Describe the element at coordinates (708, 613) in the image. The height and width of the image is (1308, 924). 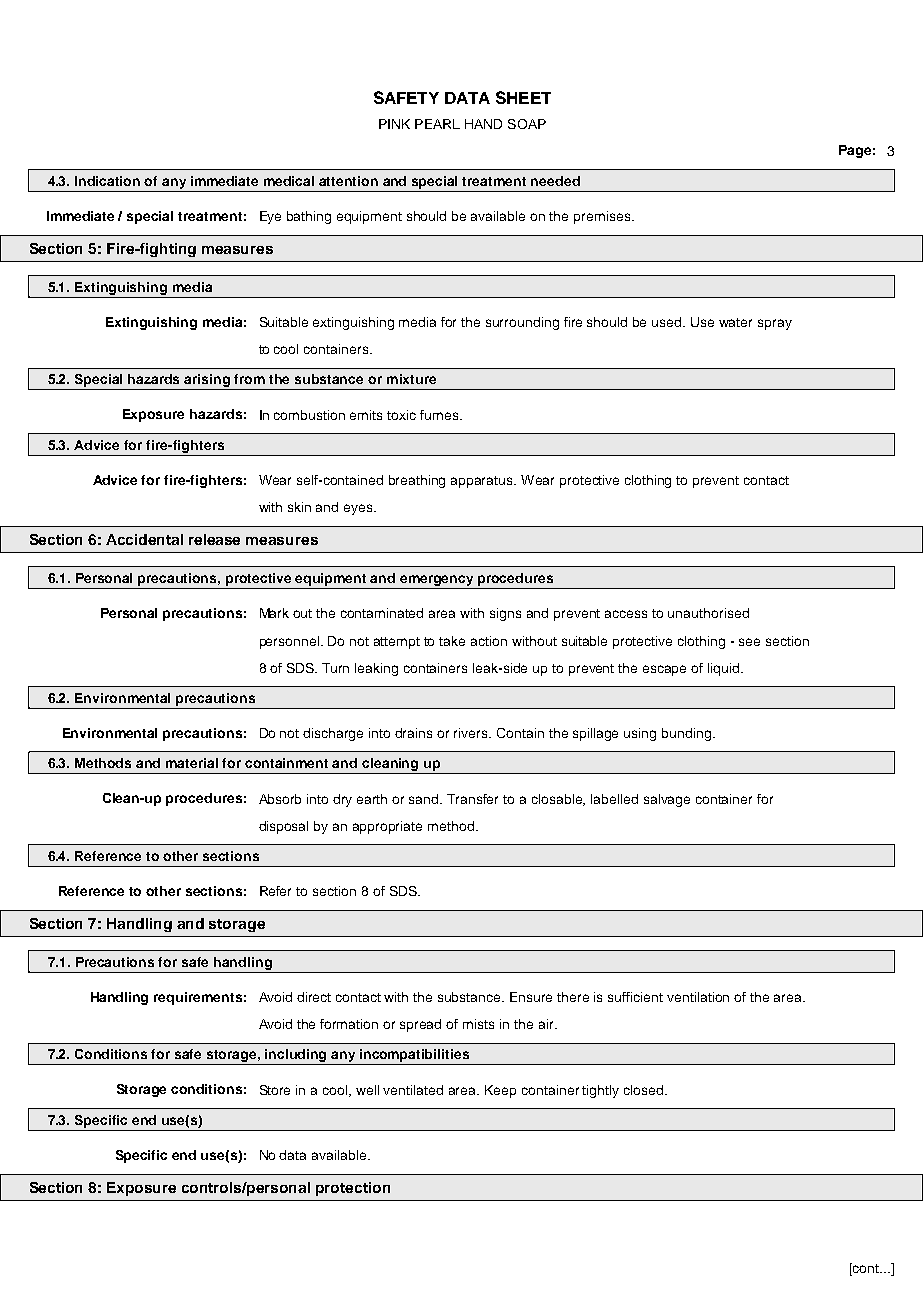
I see `unauthorised` at that location.
